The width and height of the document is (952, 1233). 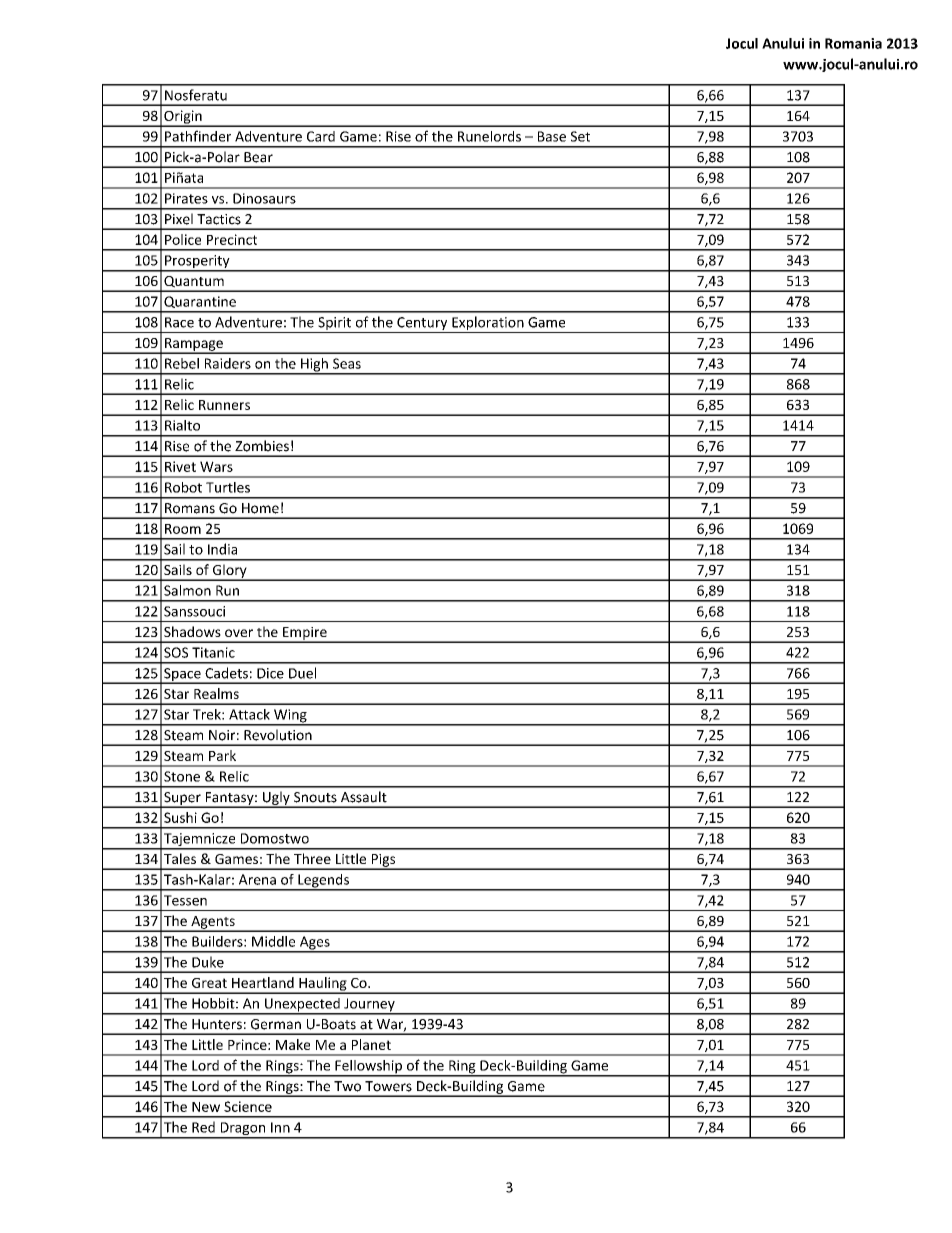 I want to click on Raiders, so click(x=228, y=363).
